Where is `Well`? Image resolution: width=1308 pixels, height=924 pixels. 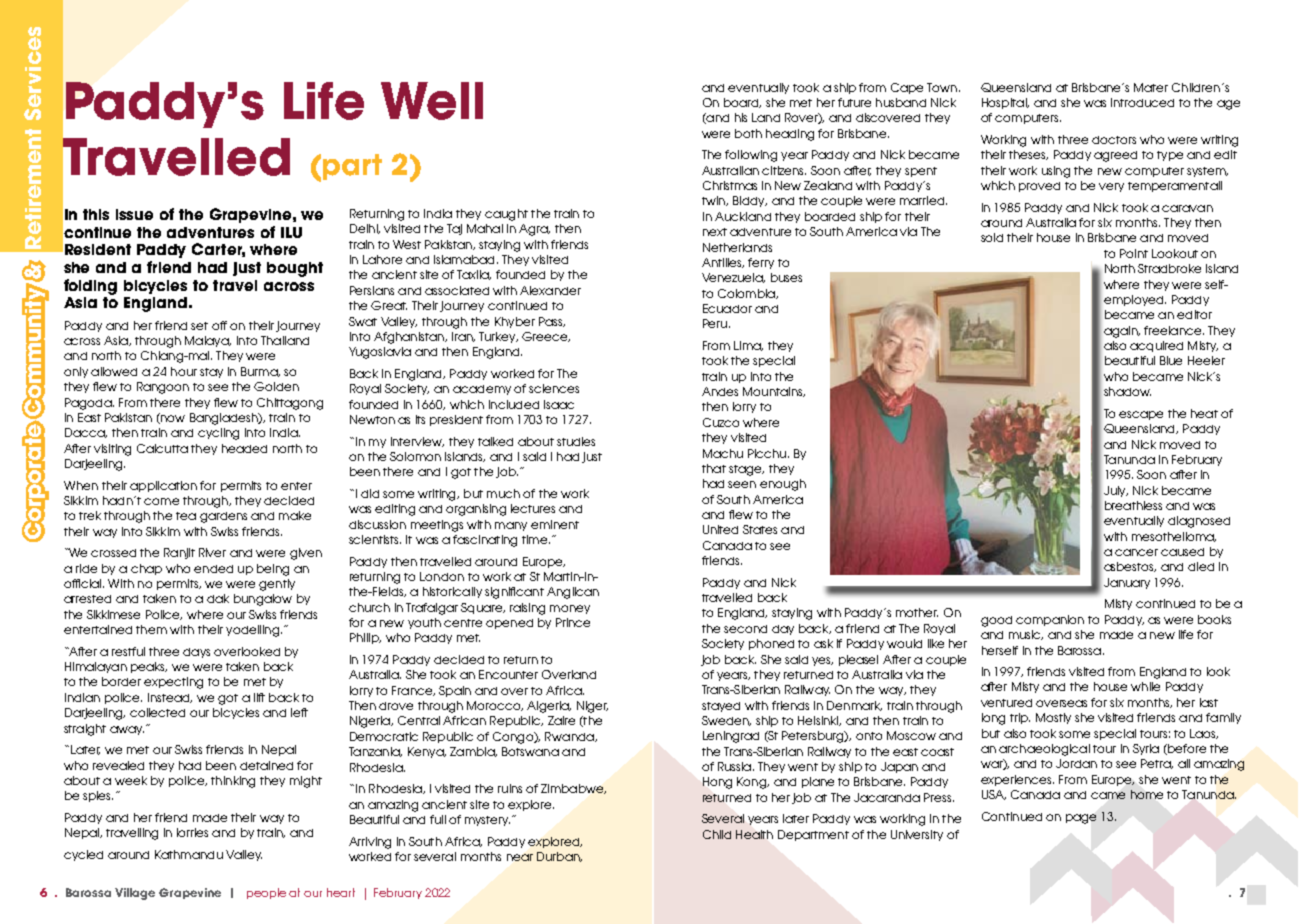 Well is located at coordinates (432, 101).
